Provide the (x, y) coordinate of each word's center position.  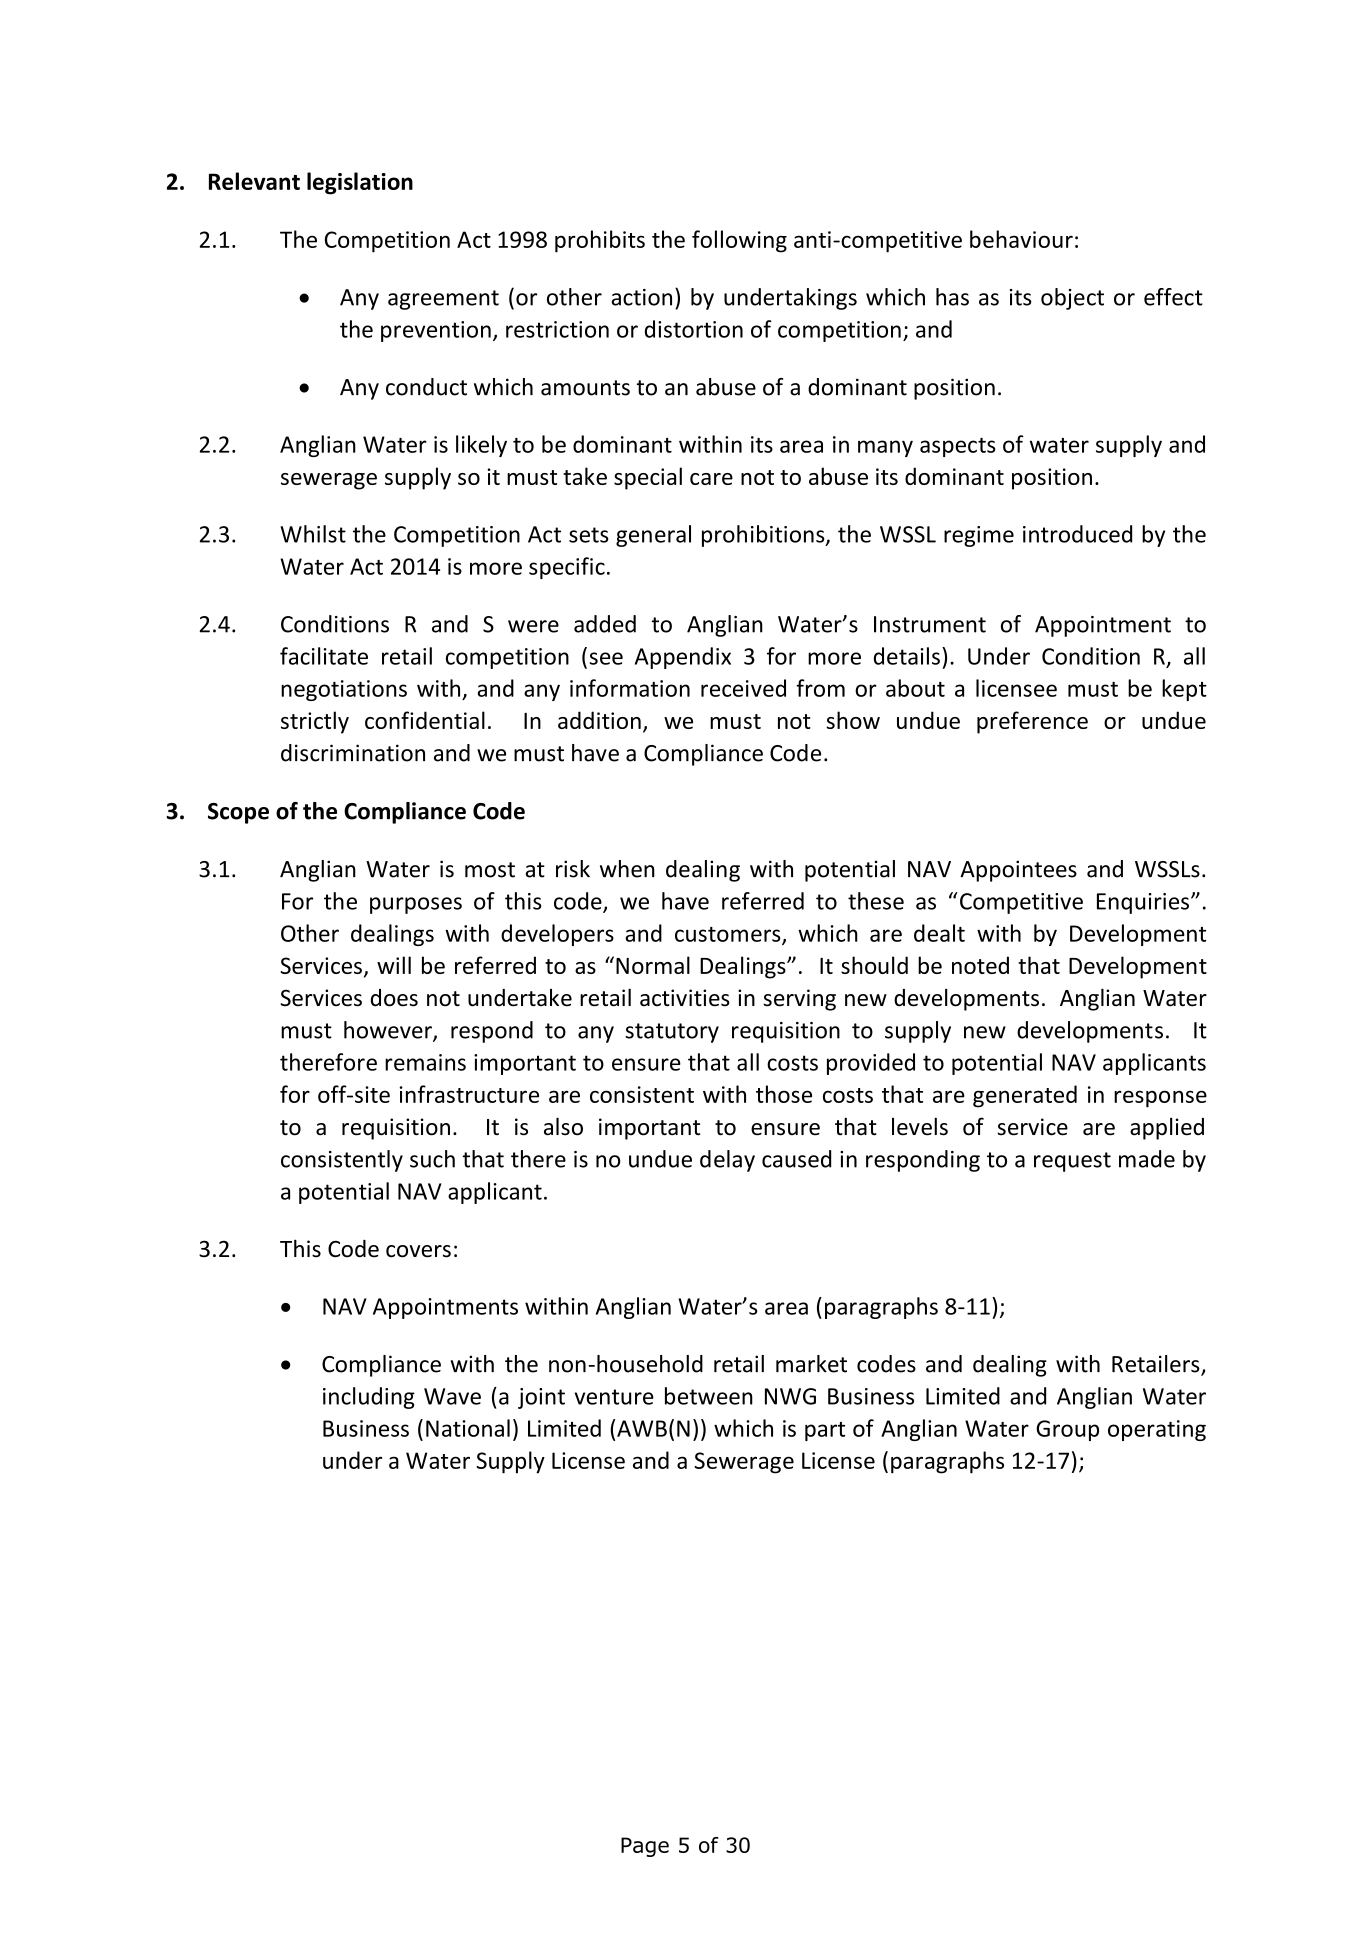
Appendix (683, 658)
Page (645, 1847)
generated (1025, 1096)
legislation (360, 183)
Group (1067, 1430)
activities (685, 998)
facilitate (324, 656)
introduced (1077, 534)
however (389, 1031)
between (709, 1396)
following (739, 241)
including (369, 1398)
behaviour (1021, 239)
